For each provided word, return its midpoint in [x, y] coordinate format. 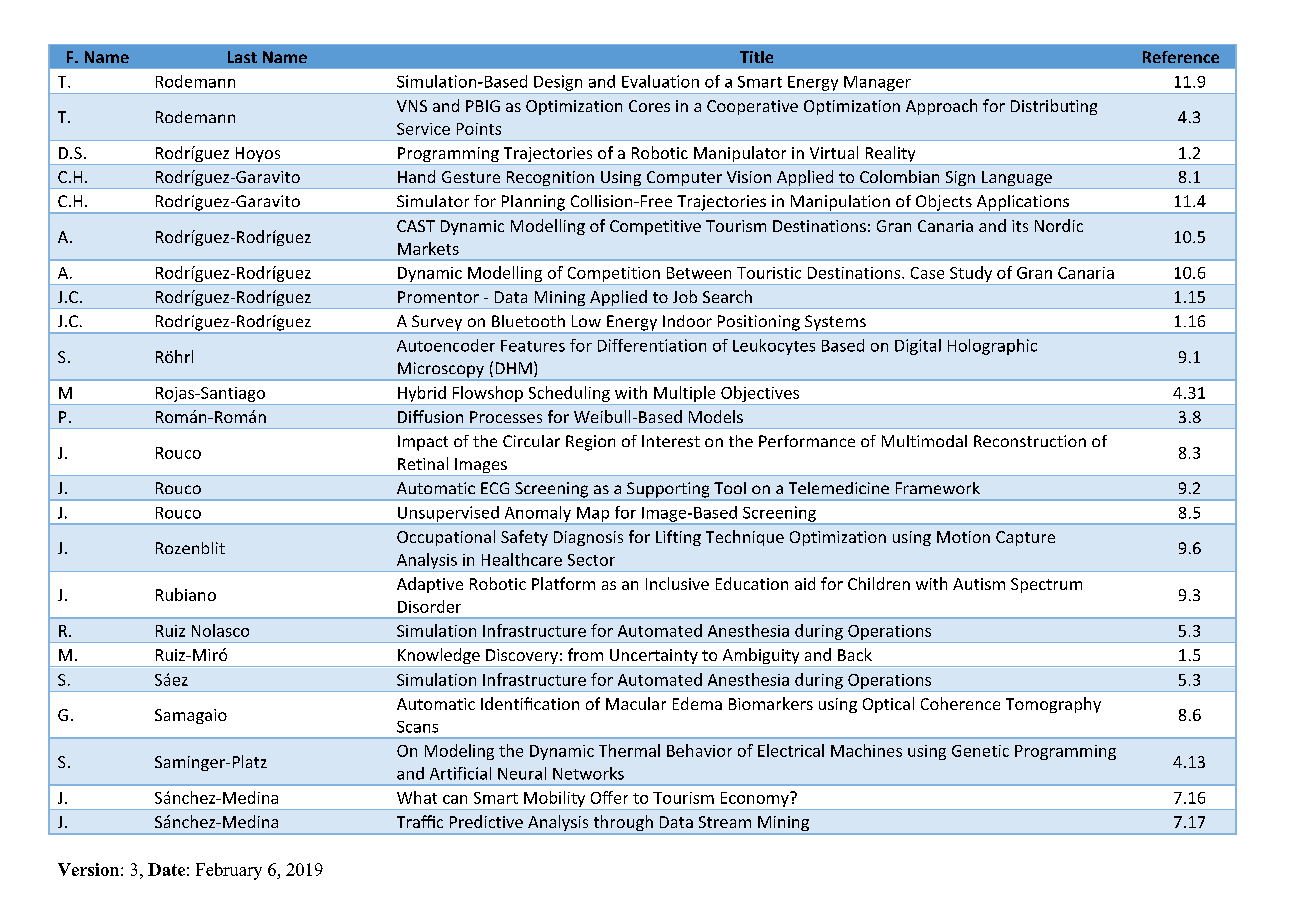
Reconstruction [1030, 441]
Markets [428, 248]
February [229, 871]
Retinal [423, 463]
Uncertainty [654, 658]
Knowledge [439, 657]
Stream [725, 822]
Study [971, 275]
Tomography [1053, 705]
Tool [730, 488]
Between [699, 273]
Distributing [1054, 107]
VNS [412, 106]
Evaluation [660, 81]
